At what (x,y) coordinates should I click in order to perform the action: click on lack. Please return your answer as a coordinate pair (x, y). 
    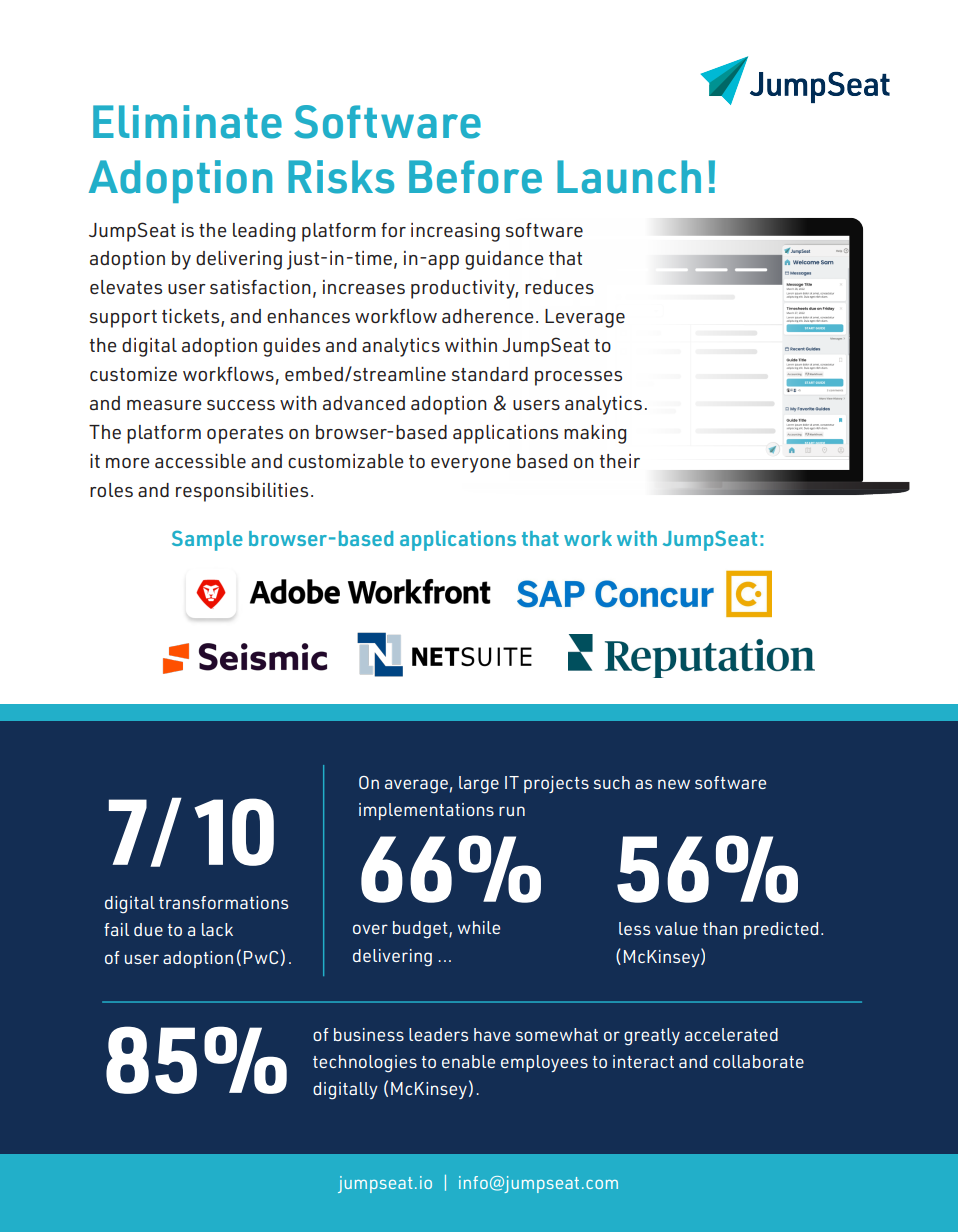
    Looking at the image, I should click on (217, 929).
